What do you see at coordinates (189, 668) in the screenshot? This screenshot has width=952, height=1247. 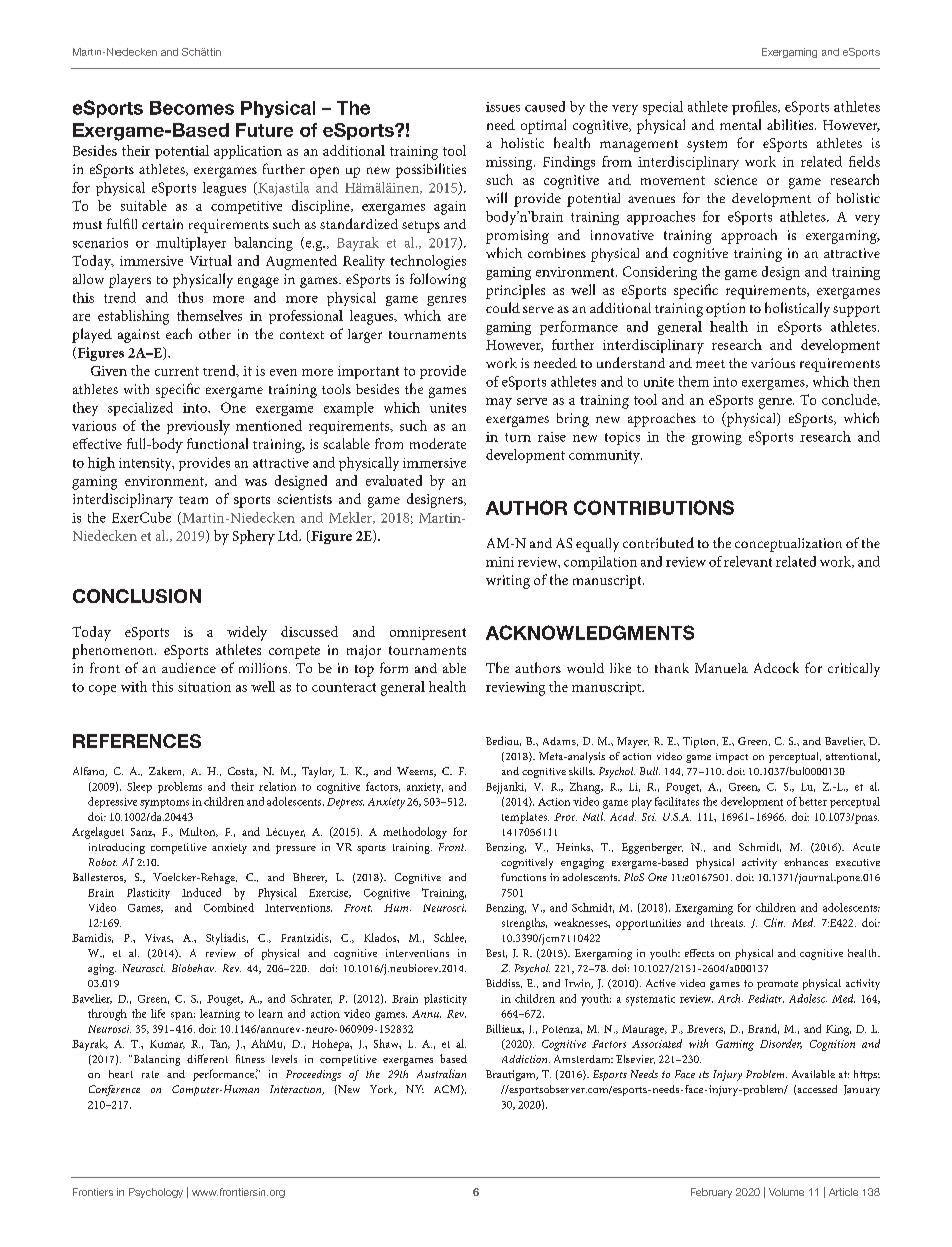 I see `audience` at bounding box center [189, 668].
